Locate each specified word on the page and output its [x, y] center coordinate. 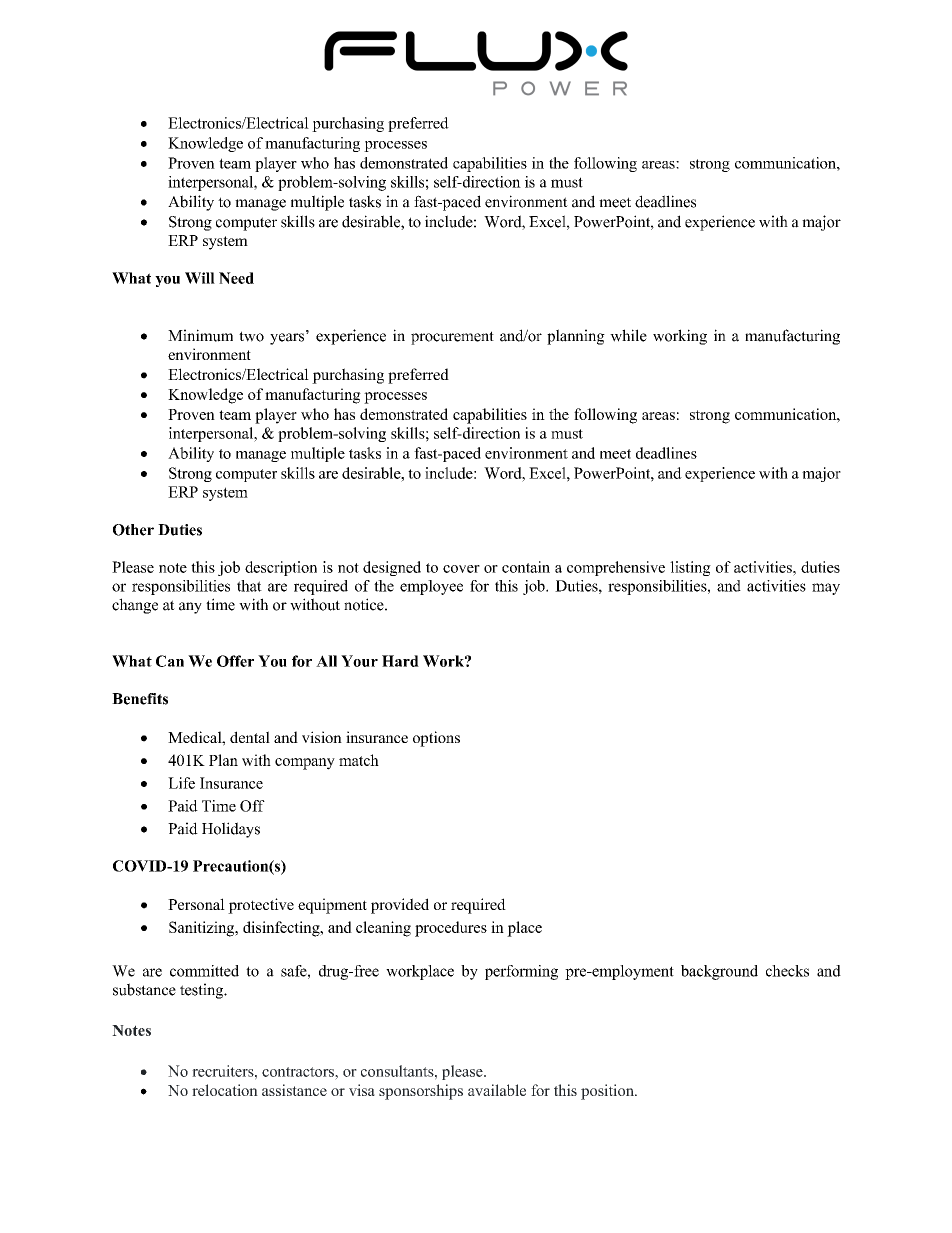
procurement [452, 338]
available [497, 1090]
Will [200, 278]
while [628, 335]
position [608, 1092]
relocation [225, 1090]
